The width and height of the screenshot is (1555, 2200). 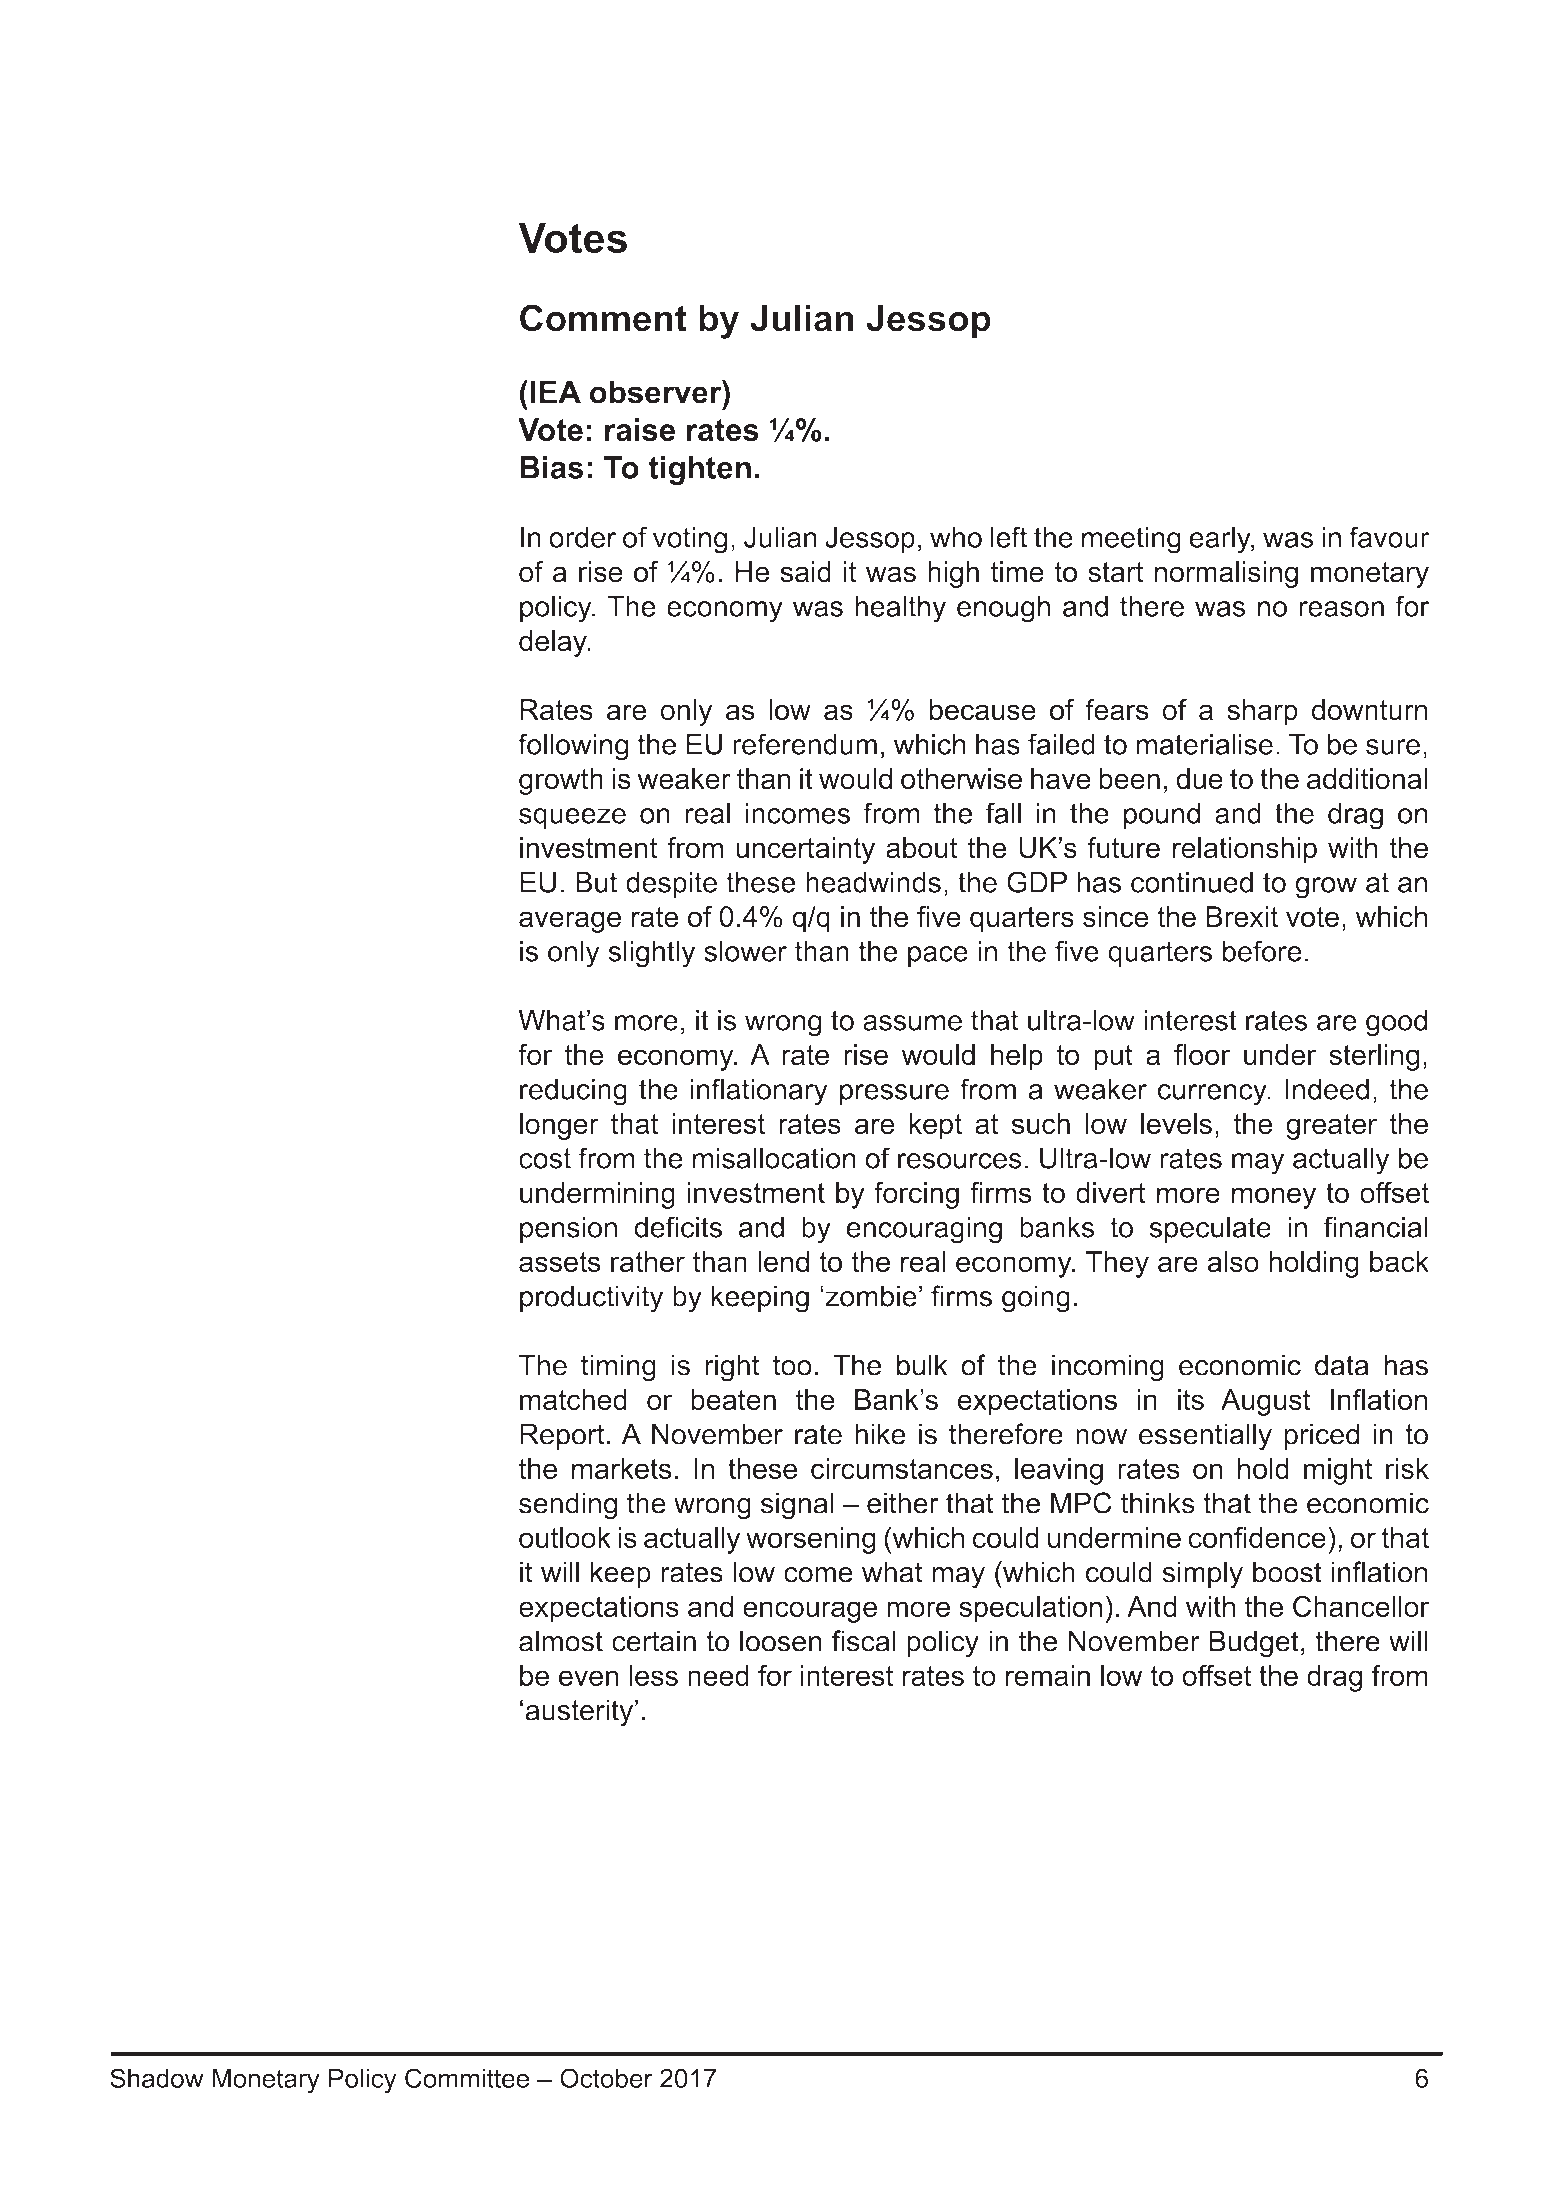 I want to click on favour, so click(x=1389, y=537).
